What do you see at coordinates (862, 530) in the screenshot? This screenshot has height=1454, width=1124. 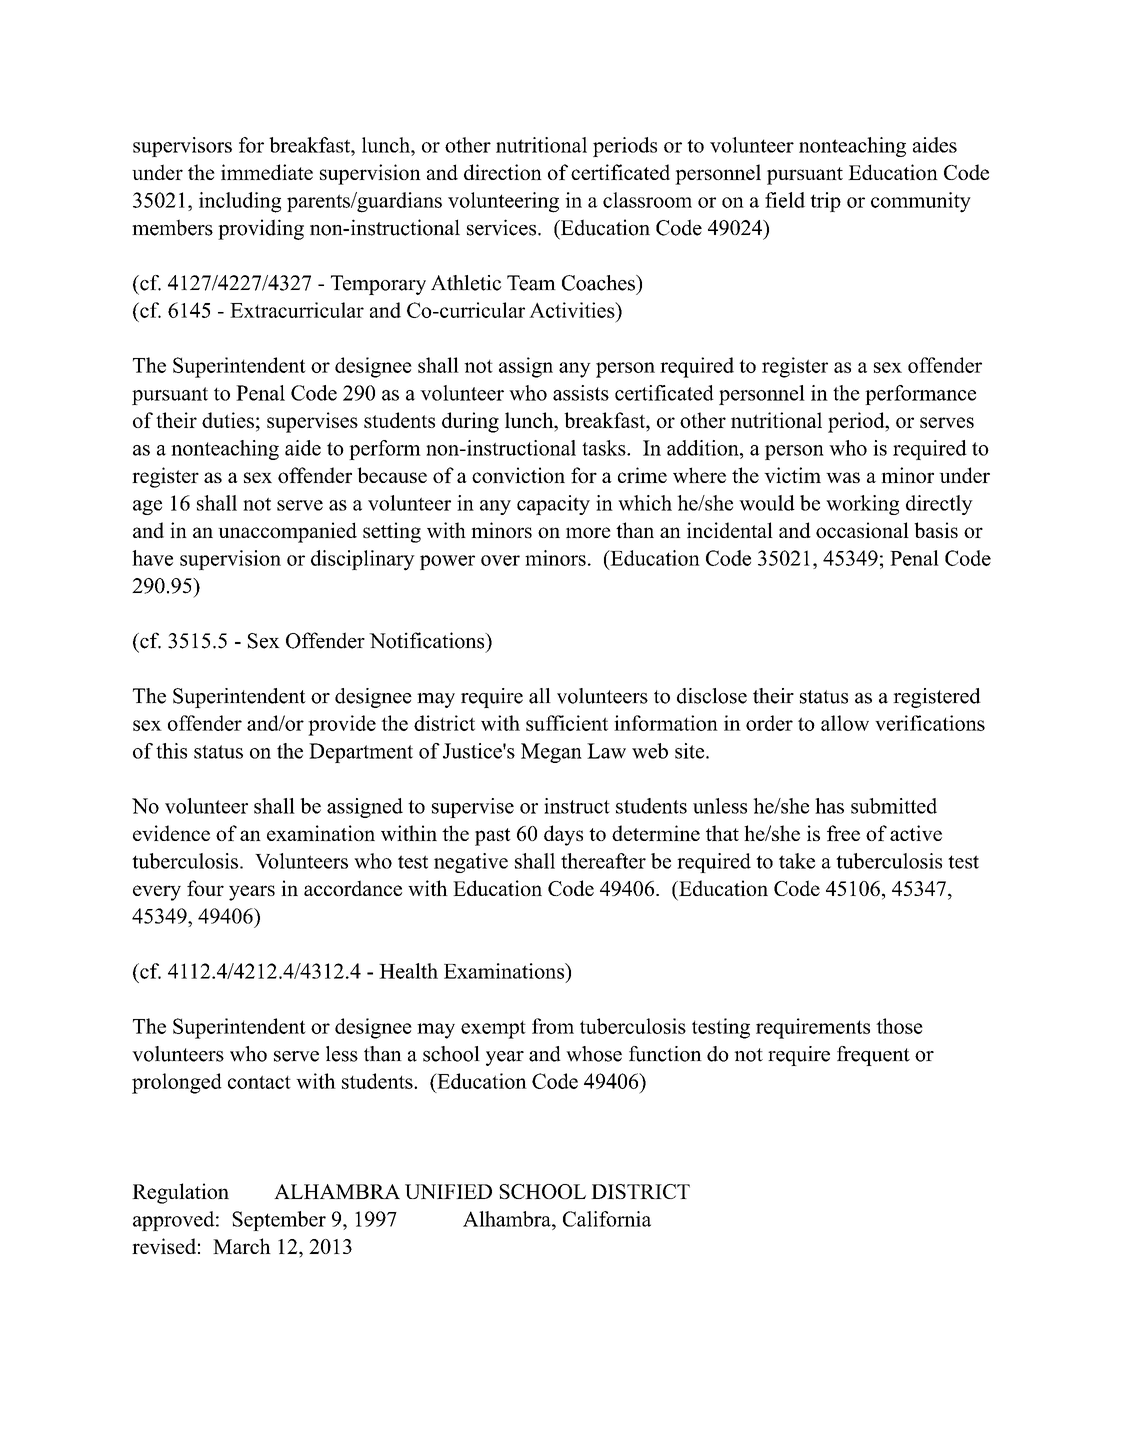 I see `occasional` at bounding box center [862, 530].
